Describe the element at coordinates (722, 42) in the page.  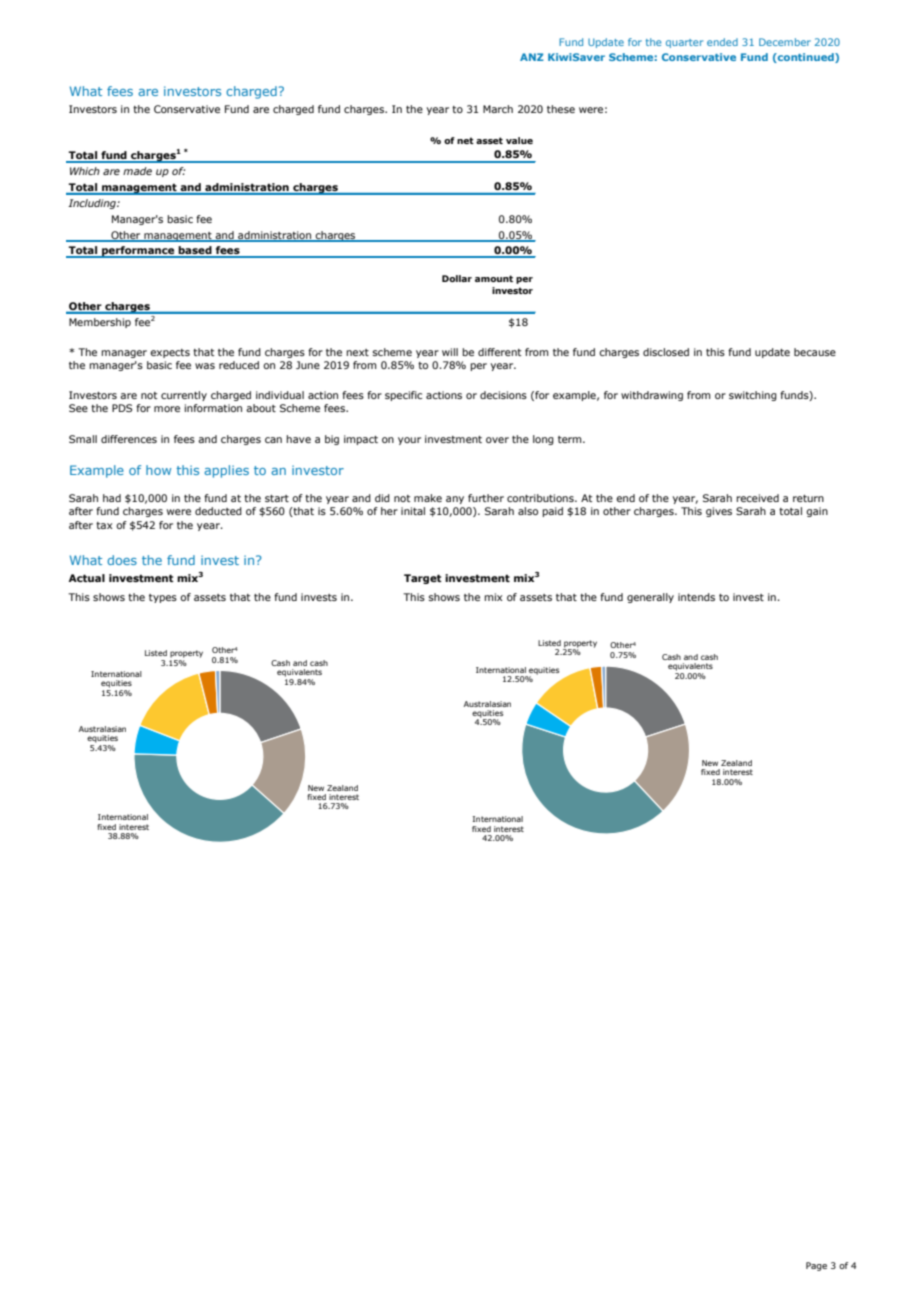
I see `ended` at that location.
